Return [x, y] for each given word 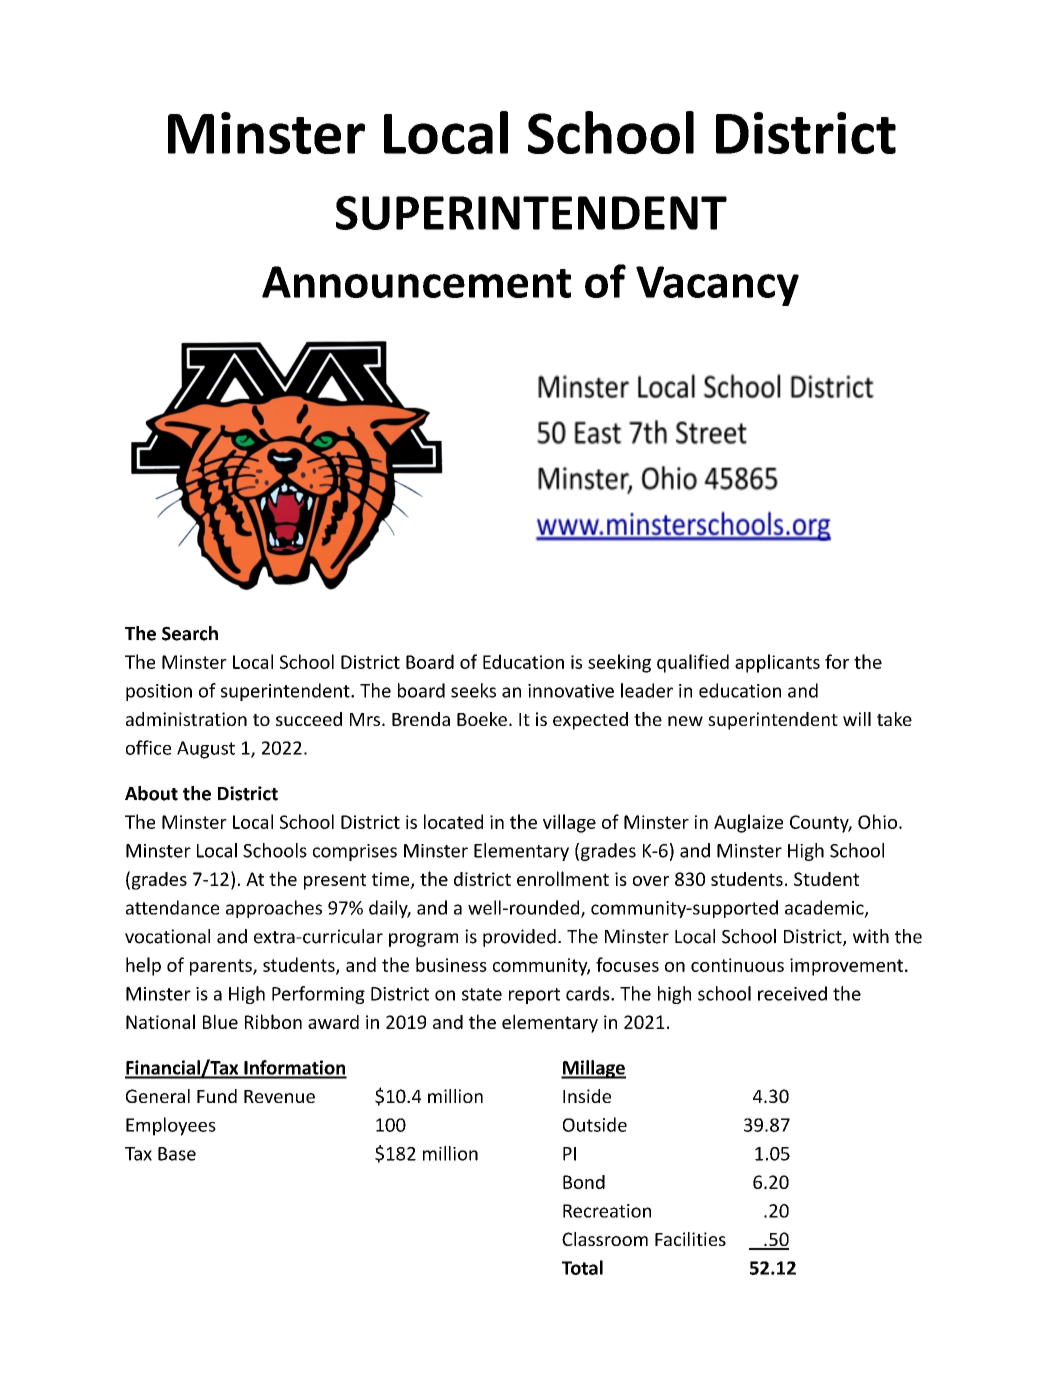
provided [519, 938]
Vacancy [717, 286]
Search [190, 633]
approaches [274, 909]
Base [177, 1154]
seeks [473, 690]
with [871, 936]
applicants [777, 663]
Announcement [416, 282]
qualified [693, 663]
